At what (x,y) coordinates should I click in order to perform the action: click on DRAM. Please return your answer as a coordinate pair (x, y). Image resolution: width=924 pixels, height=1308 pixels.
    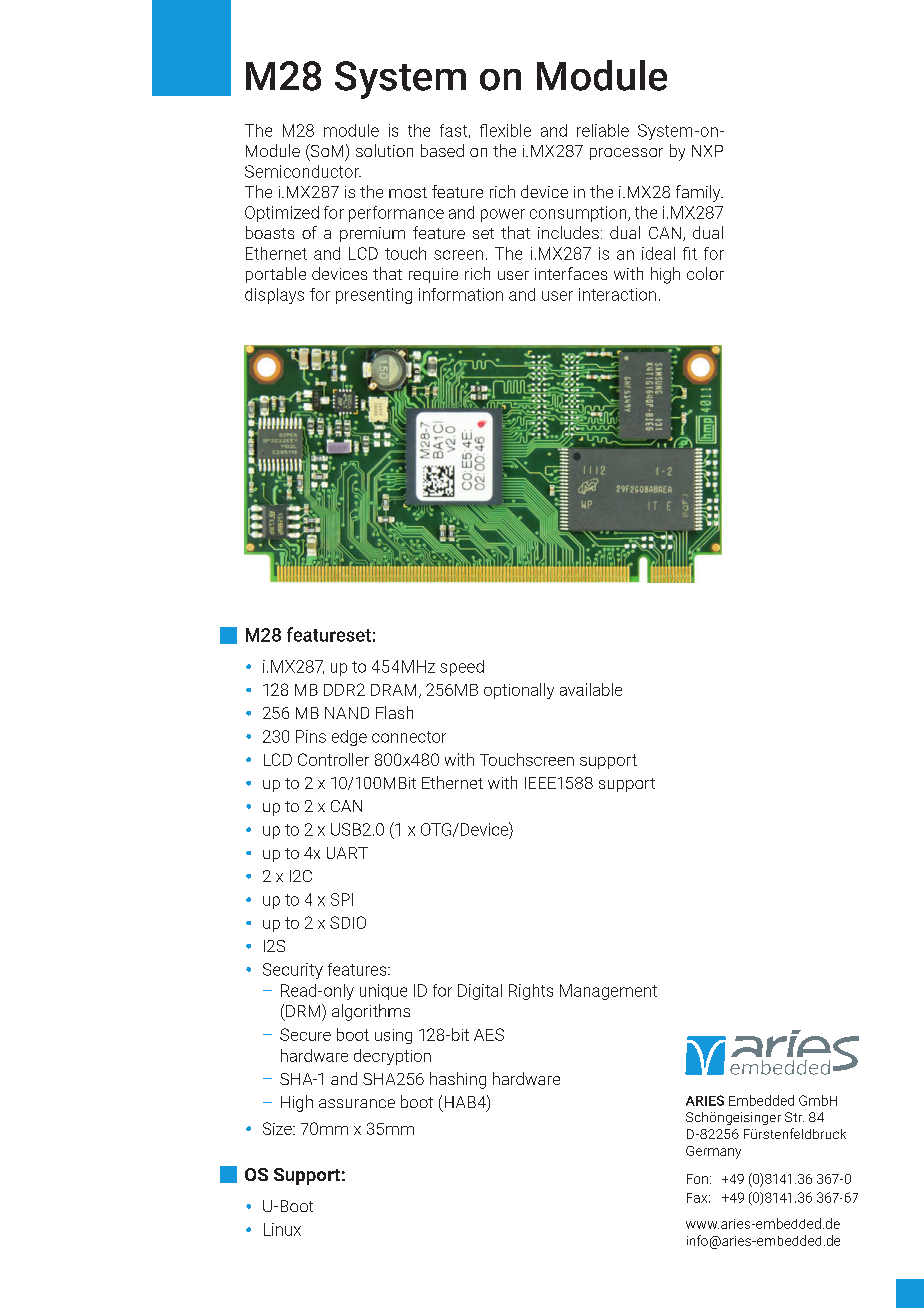
    Looking at the image, I should click on (393, 690).
